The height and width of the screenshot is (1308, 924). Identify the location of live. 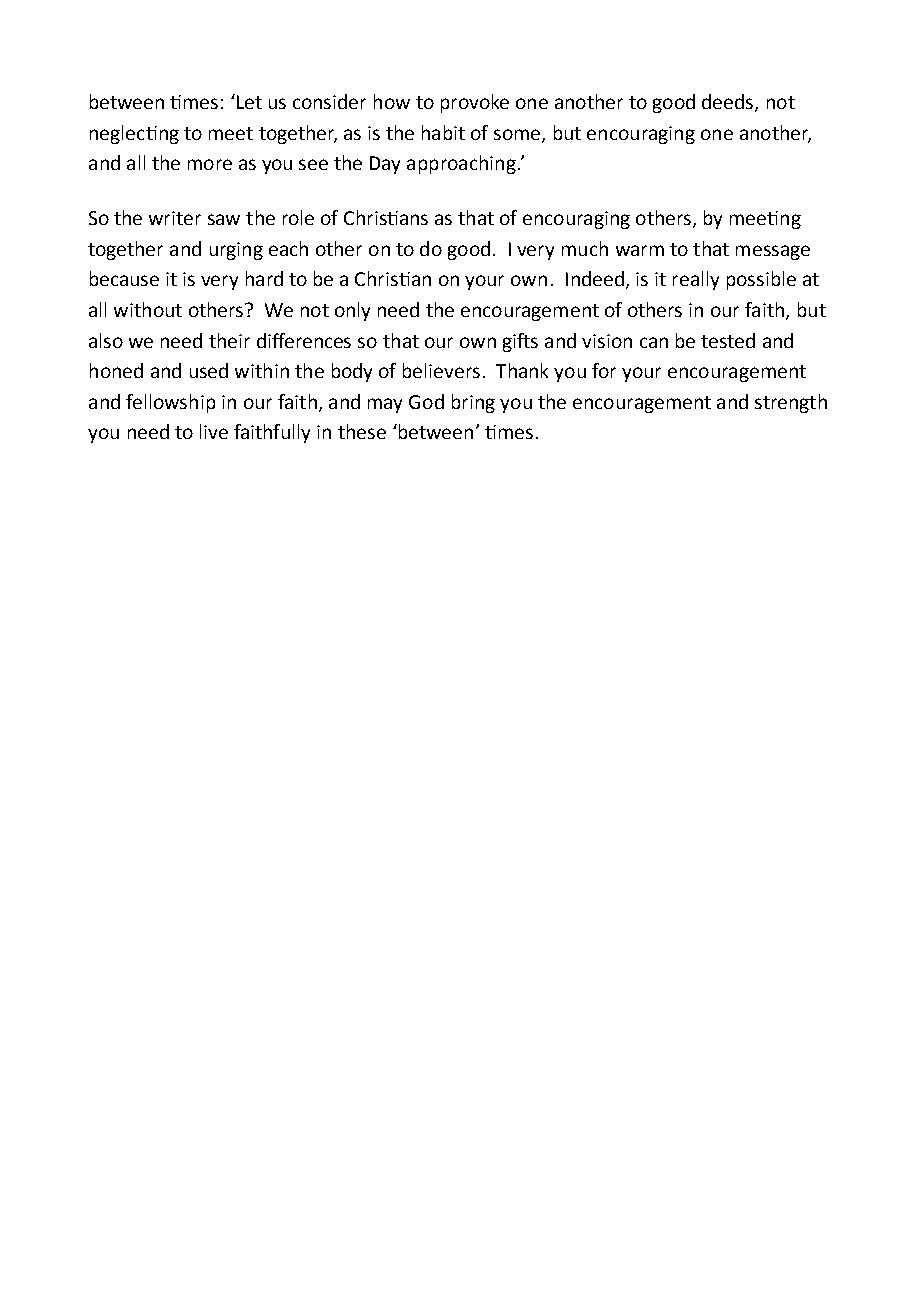
(214, 431).
